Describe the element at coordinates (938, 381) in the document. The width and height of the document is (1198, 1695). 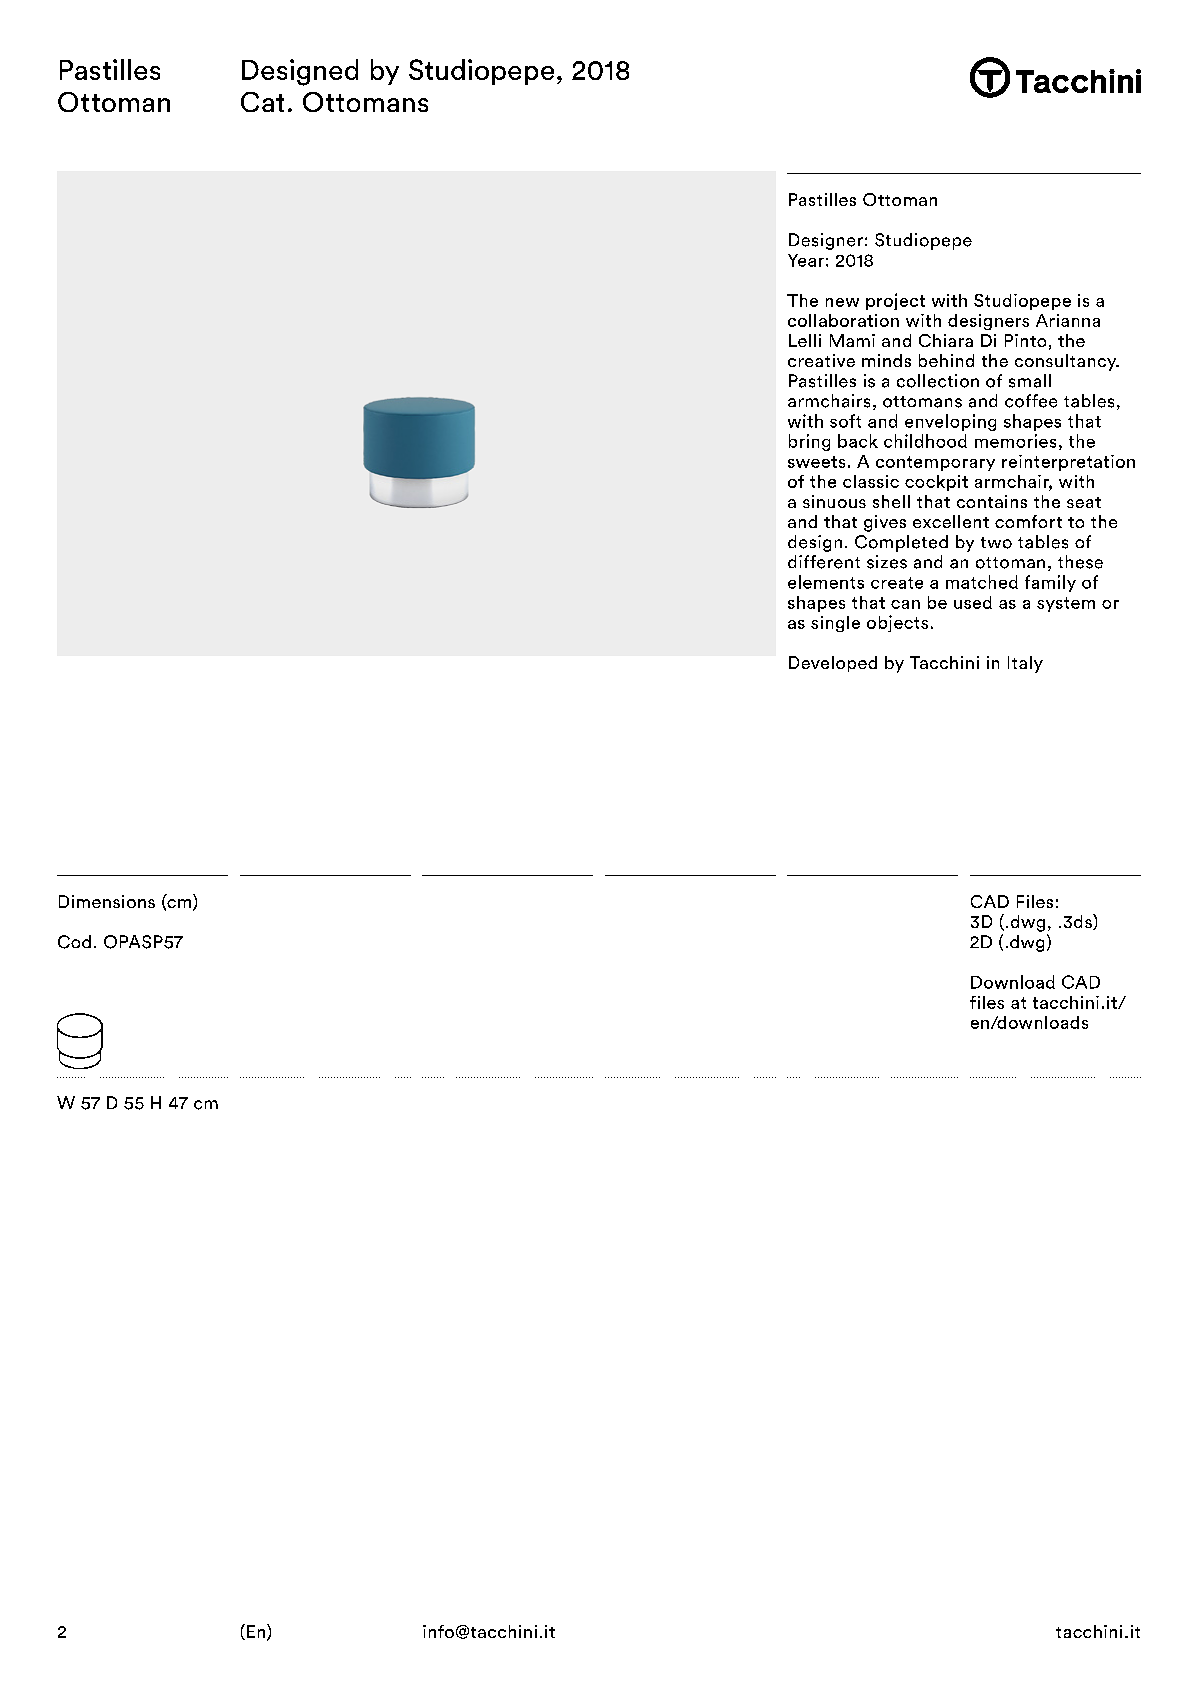
I see `collection` at that location.
